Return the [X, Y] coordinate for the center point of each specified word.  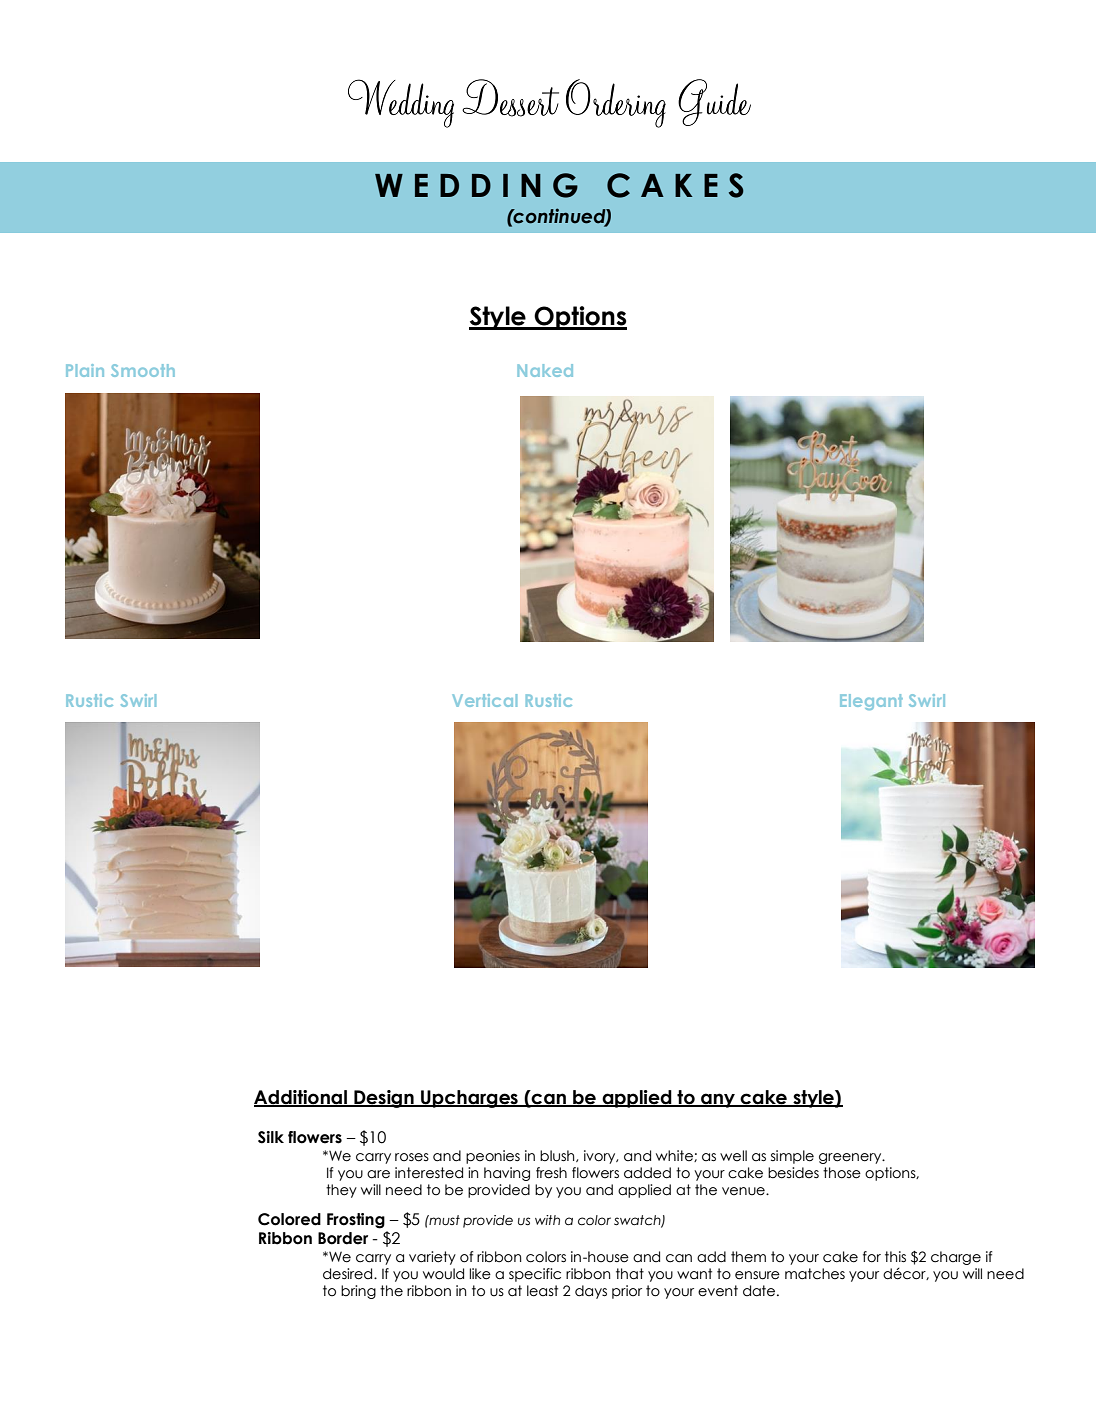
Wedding [401, 103]
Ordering [616, 103]
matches [815, 1274]
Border [343, 1238]
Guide [714, 102]
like [480, 1274]
